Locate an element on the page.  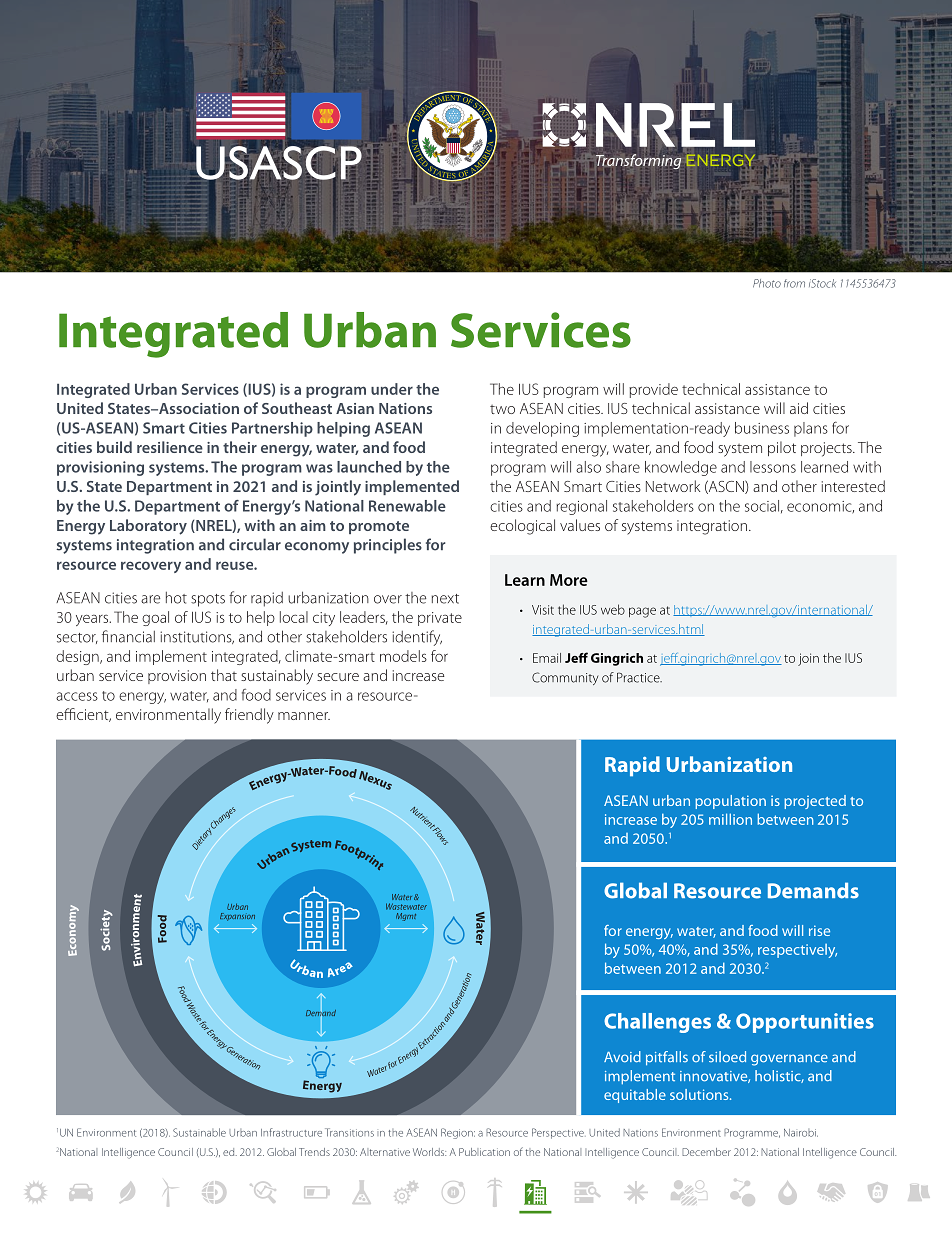
Publication is located at coordinates (484, 1152).
